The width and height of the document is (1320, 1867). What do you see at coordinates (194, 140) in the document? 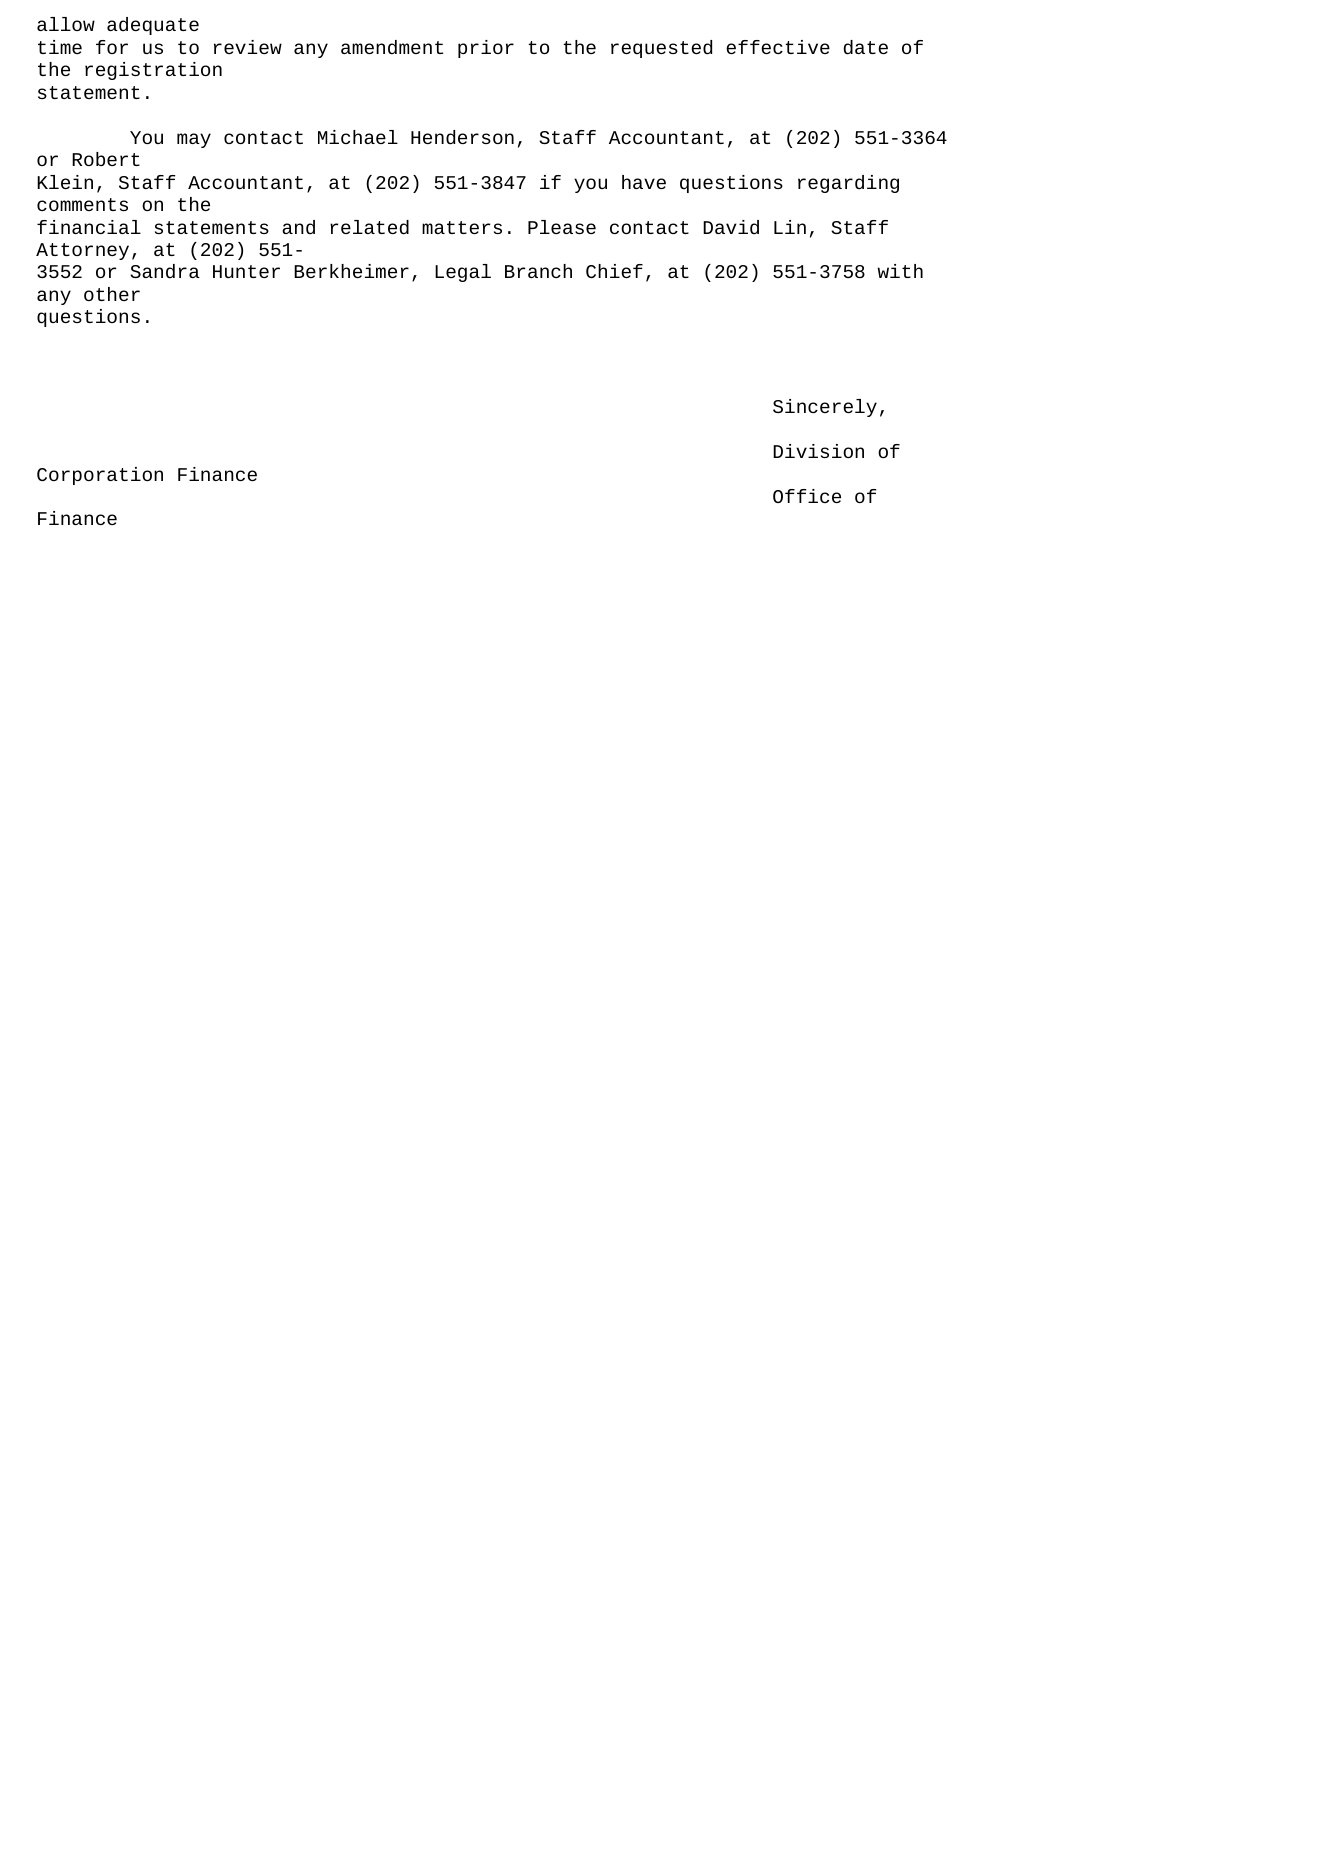
I see `may` at bounding box center [194, 140].
